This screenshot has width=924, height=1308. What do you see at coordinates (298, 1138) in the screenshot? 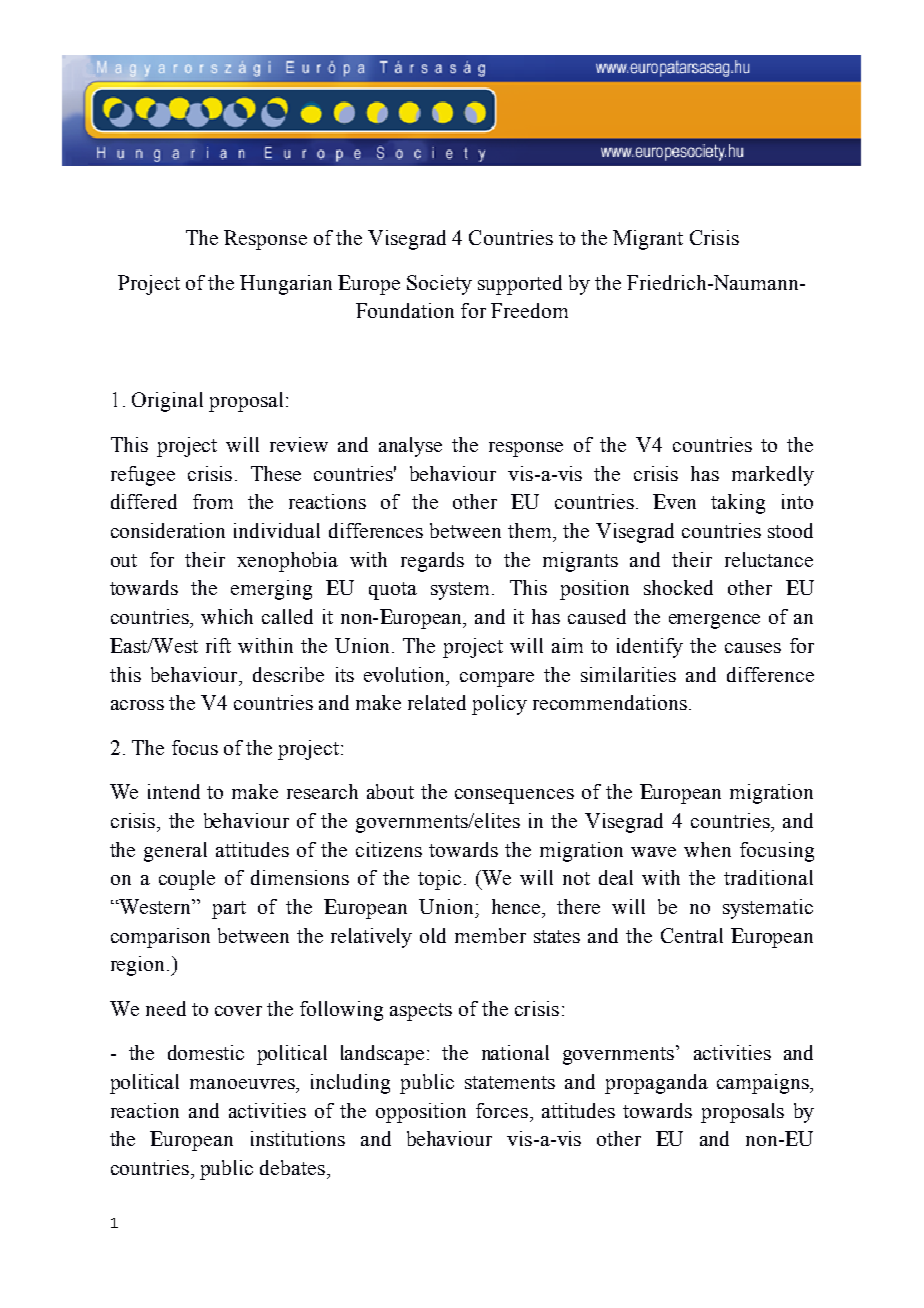
I see `institutions` at bounding box center [298, 1138].
